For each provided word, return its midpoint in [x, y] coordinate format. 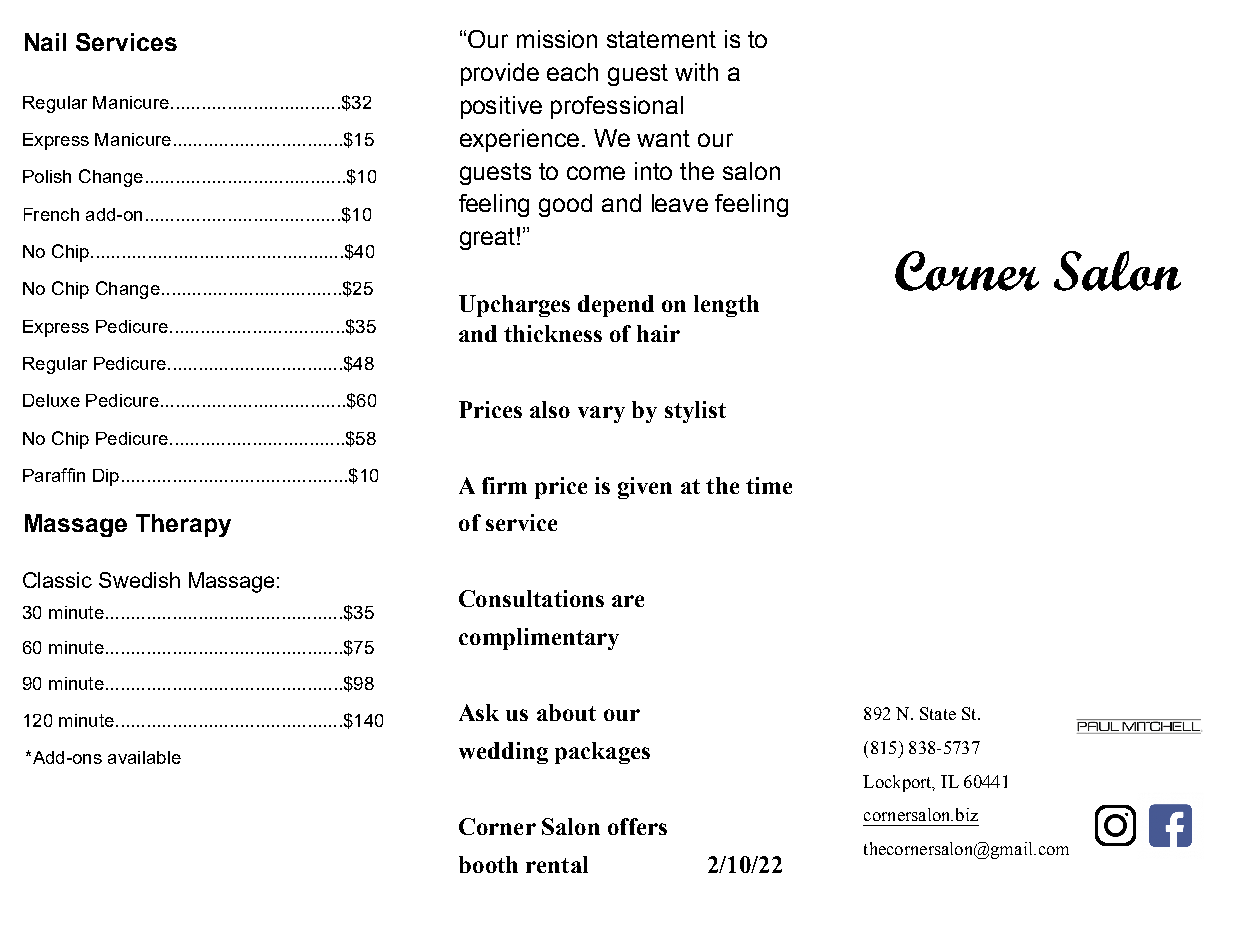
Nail [45, 42]
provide [500, 74]
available [144, 757]
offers [637, 826]
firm [504, 485]
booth [488, 864]
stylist [695, 412]
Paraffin [54, 475]
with [696, 72]
